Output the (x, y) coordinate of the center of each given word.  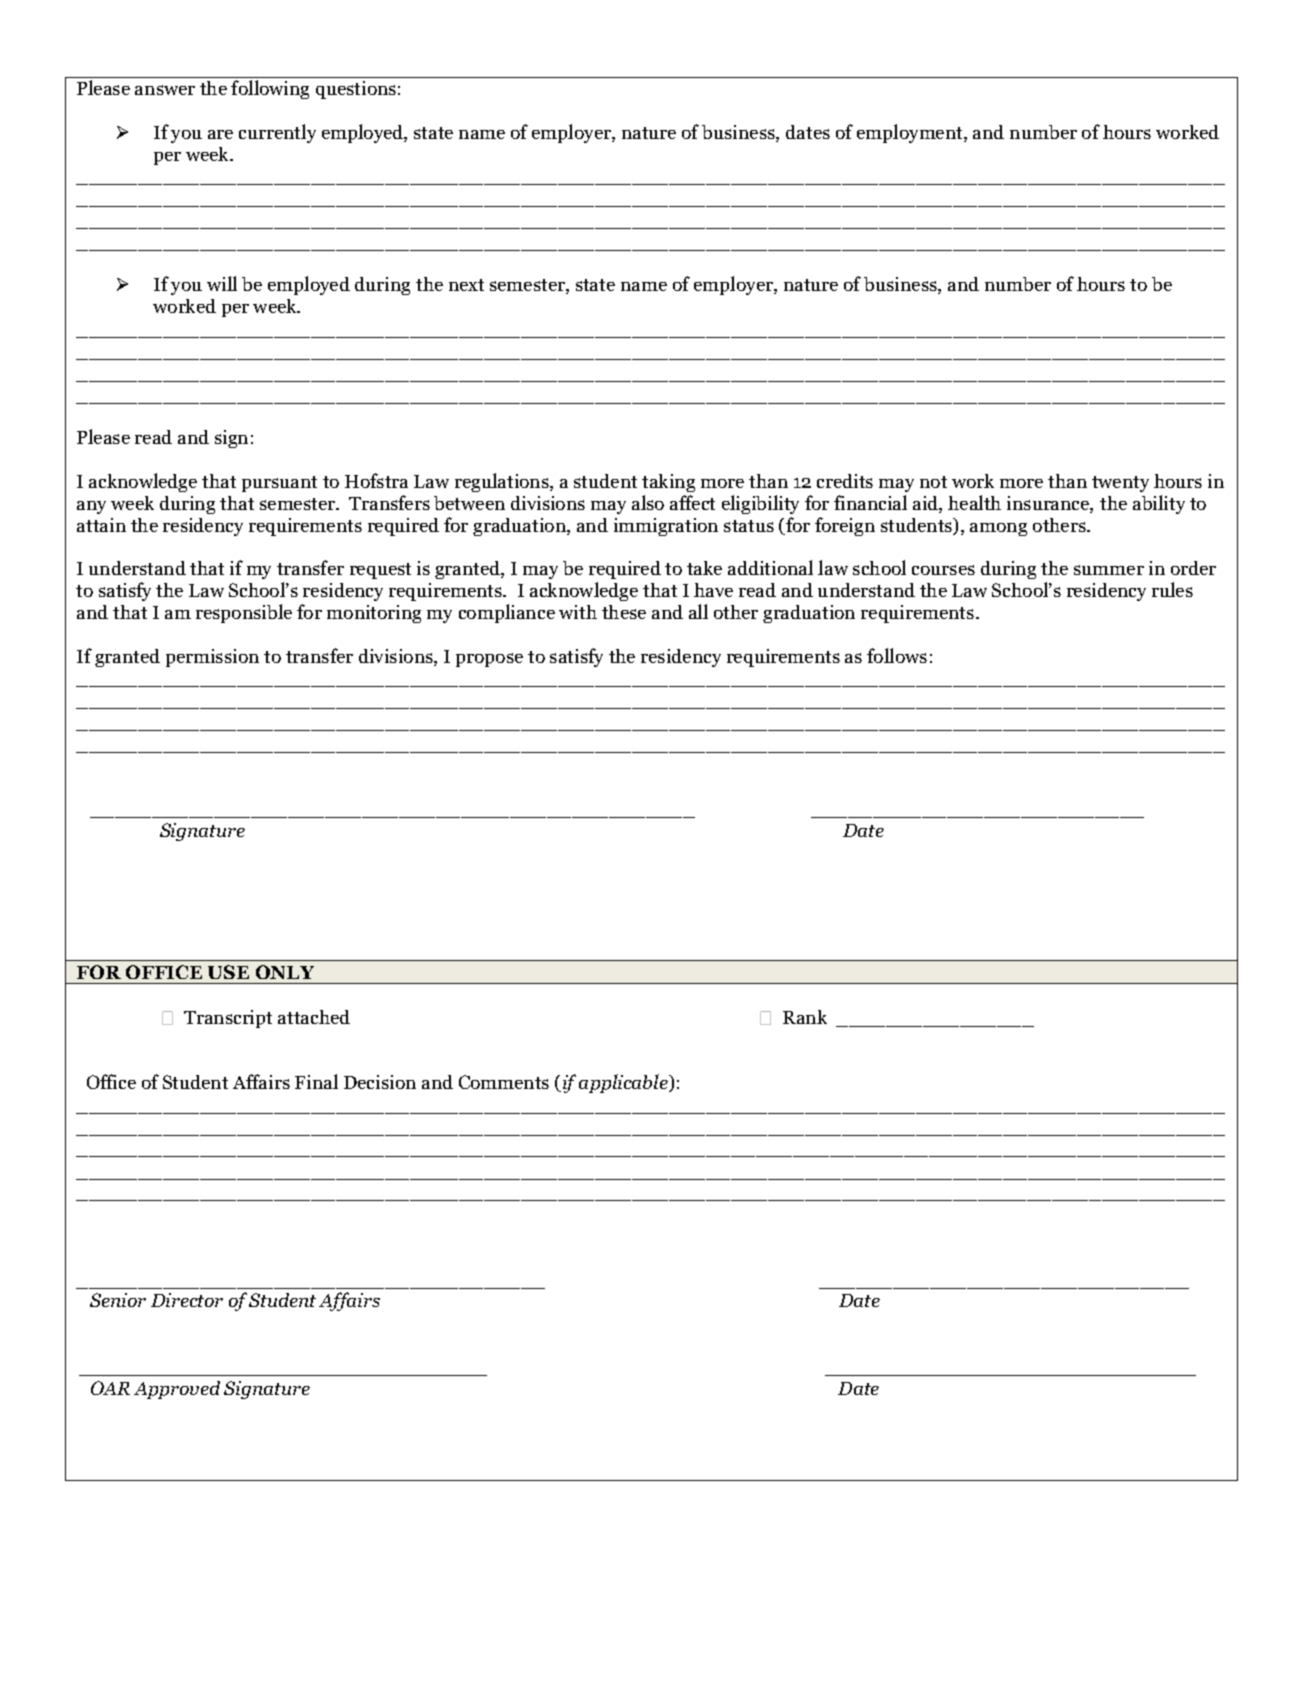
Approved (177, 1390)
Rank (805, 1017)
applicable (624, 1083)
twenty (1120, 484)
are (220, 134)
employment (911, 133)
